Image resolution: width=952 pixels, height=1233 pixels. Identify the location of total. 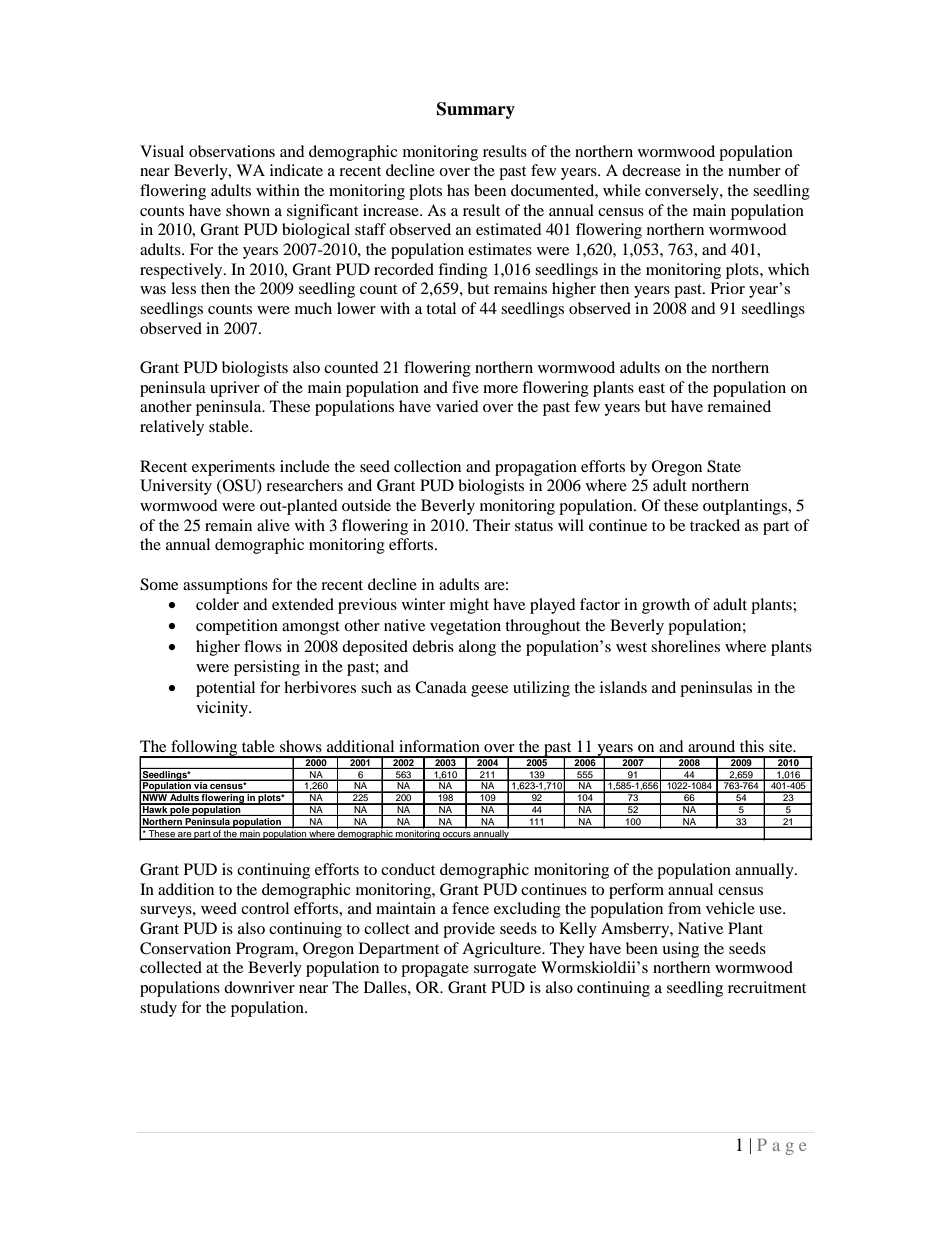
(441, 308).
